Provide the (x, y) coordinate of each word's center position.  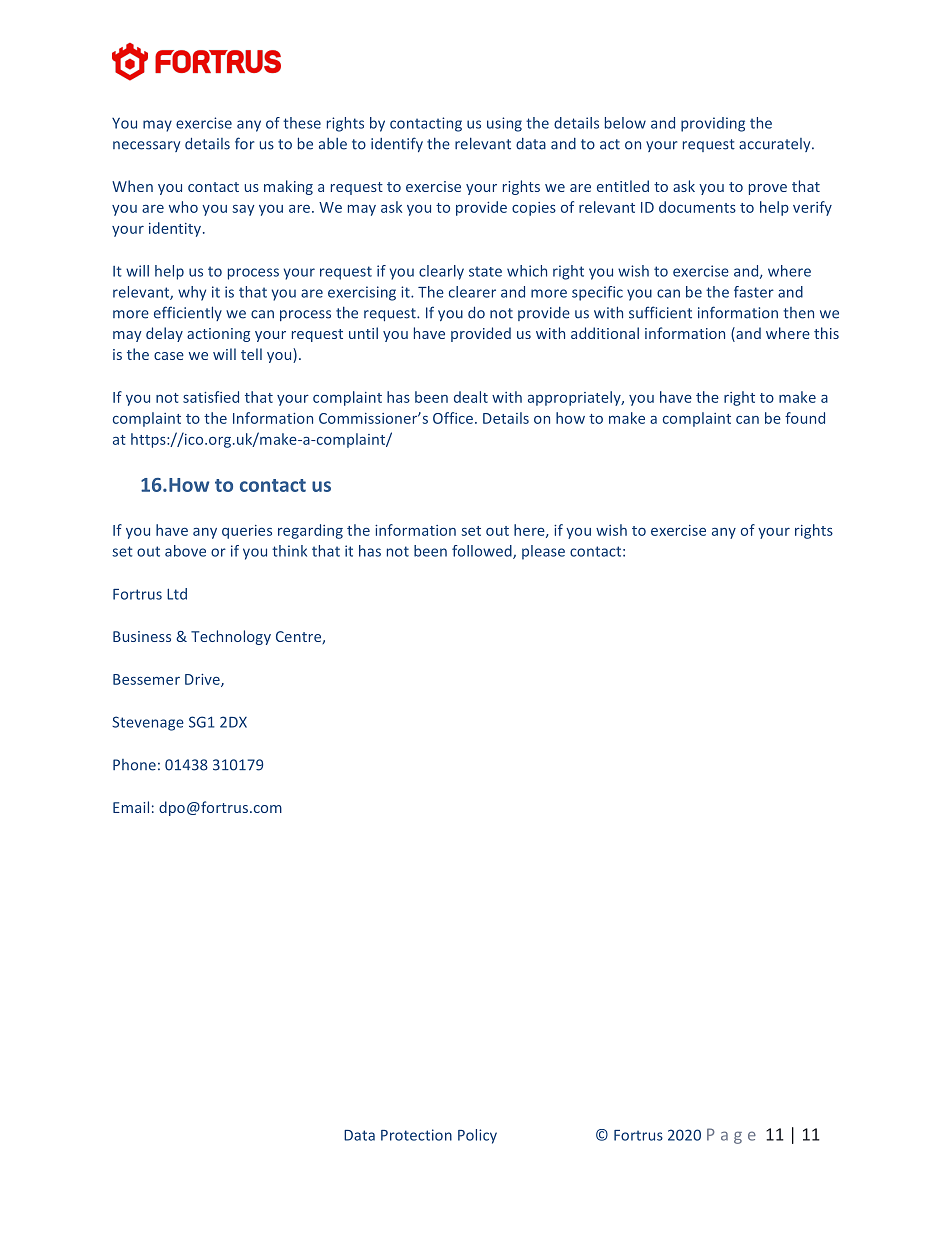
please (543, 552)
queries (247, 532)
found (805, 418)
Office (453, 418)
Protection (416, 1135)
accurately (776, 145)
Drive (203, 680)
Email (131, 807)
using (504, 124)
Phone (134, 765)
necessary (146, 146)
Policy (477, 1136)
